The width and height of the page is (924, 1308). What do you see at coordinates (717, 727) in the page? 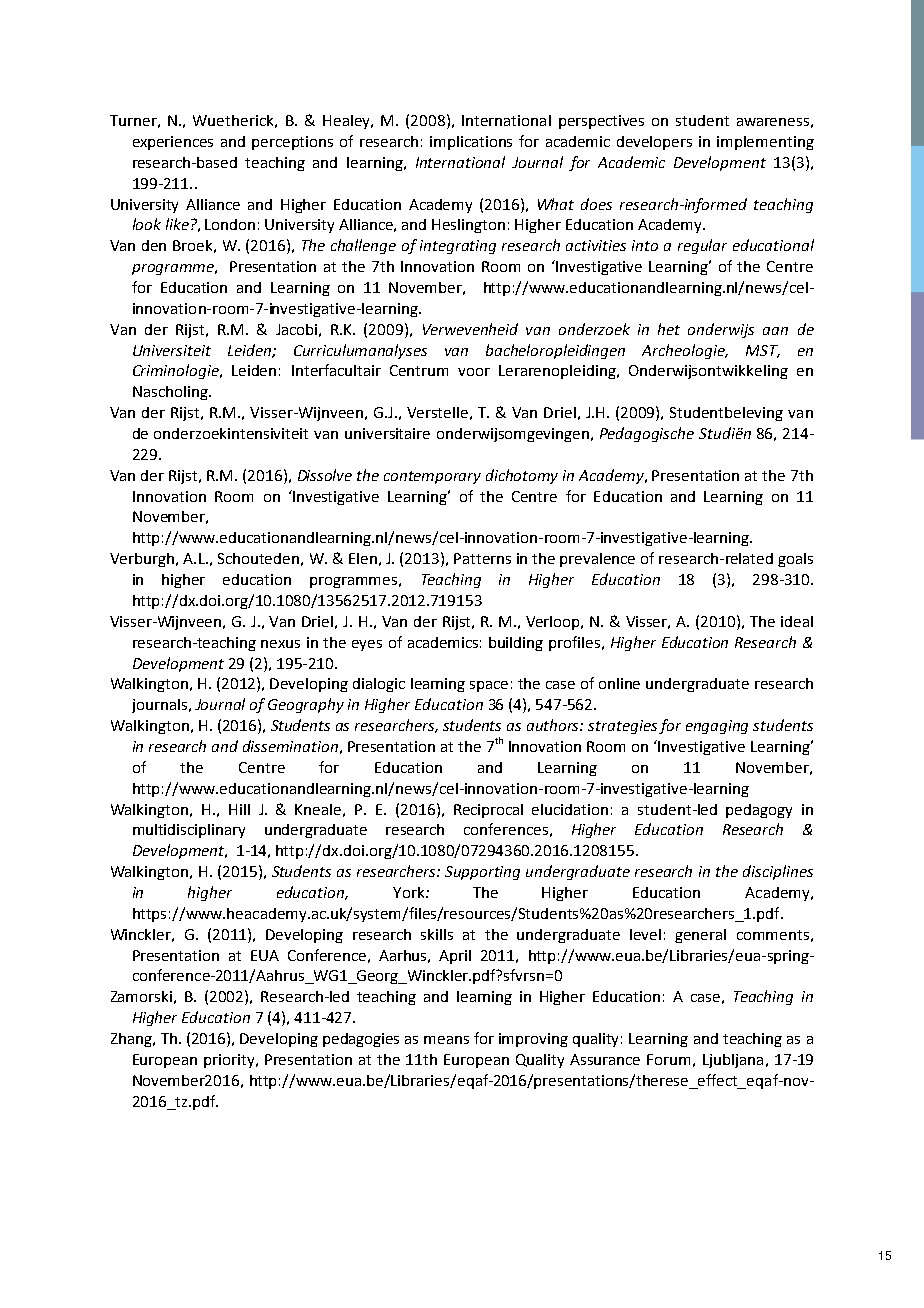
I see `engaging` at bounding box center [717, 727].
